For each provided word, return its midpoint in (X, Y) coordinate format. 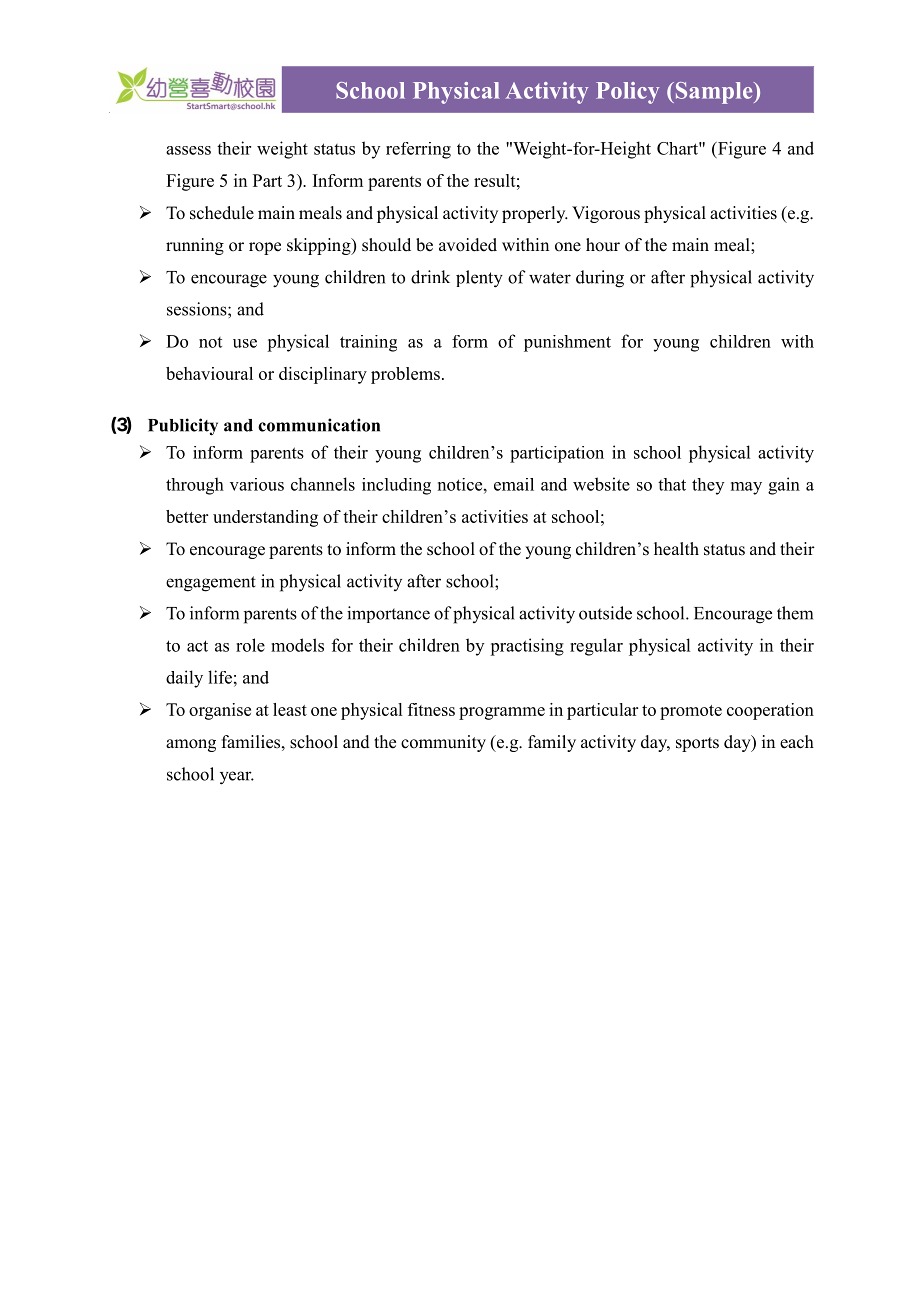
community (443, 743)
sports (697, 744)
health (676, 549)
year (237, 778)
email (514, 484)
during (600, 279)
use (245, 343)
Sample (714, 93)
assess (188, 150)
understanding (265, 518)
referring (418, 150)
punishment (567, 343)
